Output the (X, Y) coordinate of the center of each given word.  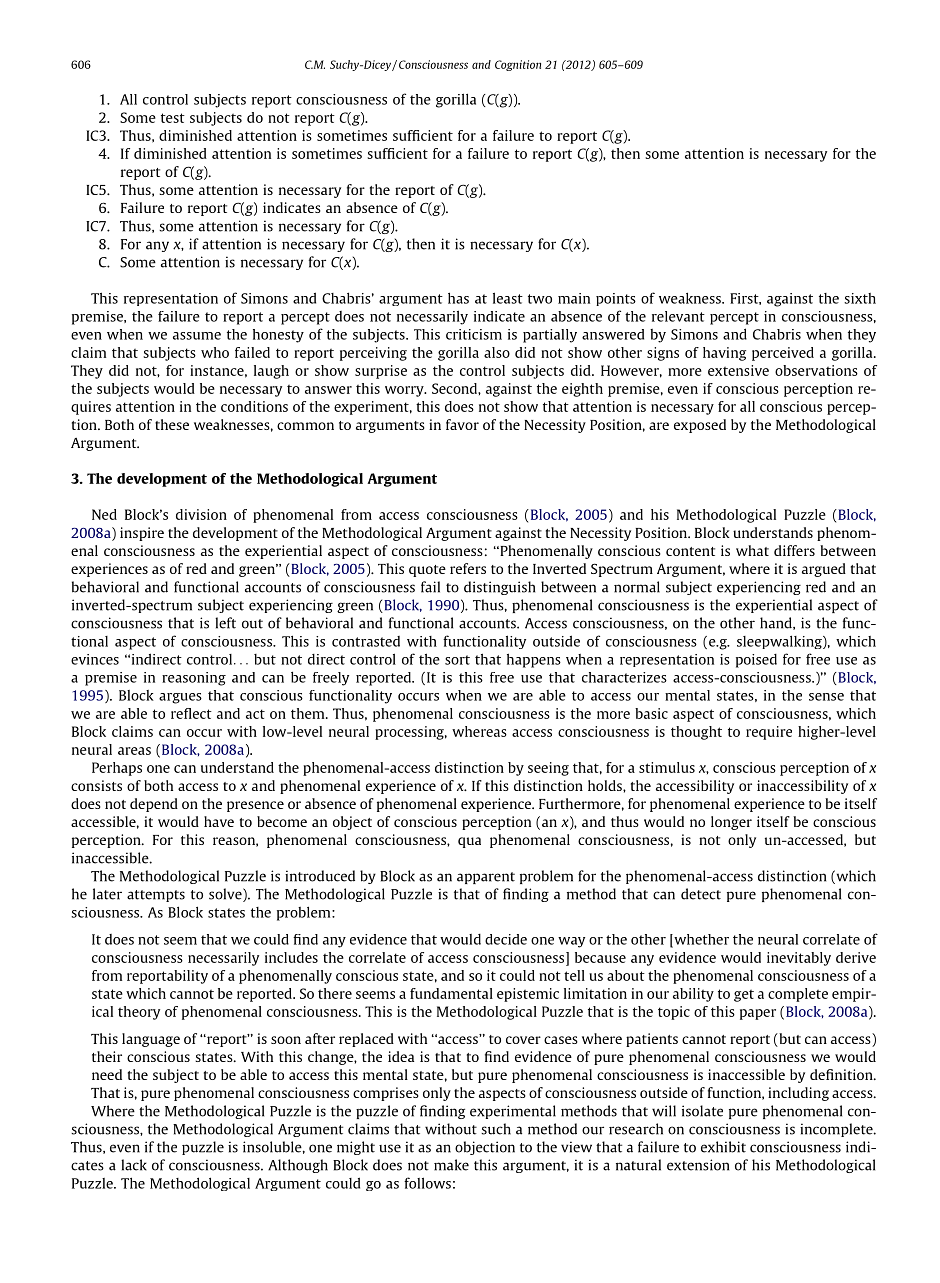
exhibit (723, 1147)
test (173, 118)
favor (462, 424)
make (451, 1165)
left (225, 623)
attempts (156, 896)
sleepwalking (780, 642)
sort (457, 660)
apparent (486, 878)
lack (134, 1165)
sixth (860, 298)
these (172, 424)
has (458, 298)
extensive (738, 370)
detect (701, 894)
